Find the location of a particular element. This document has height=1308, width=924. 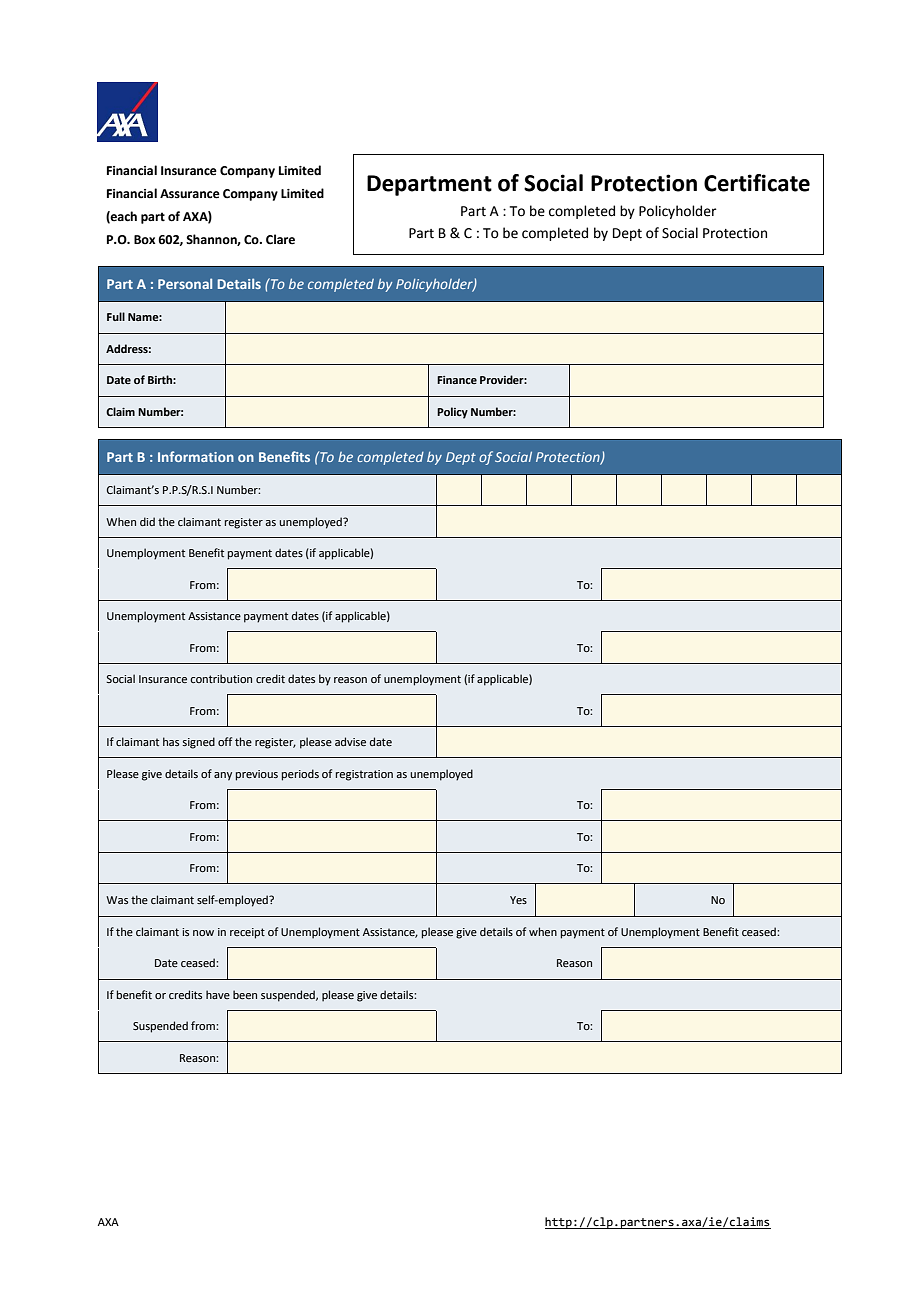

Assurance is located at coordinates (190, 194).
